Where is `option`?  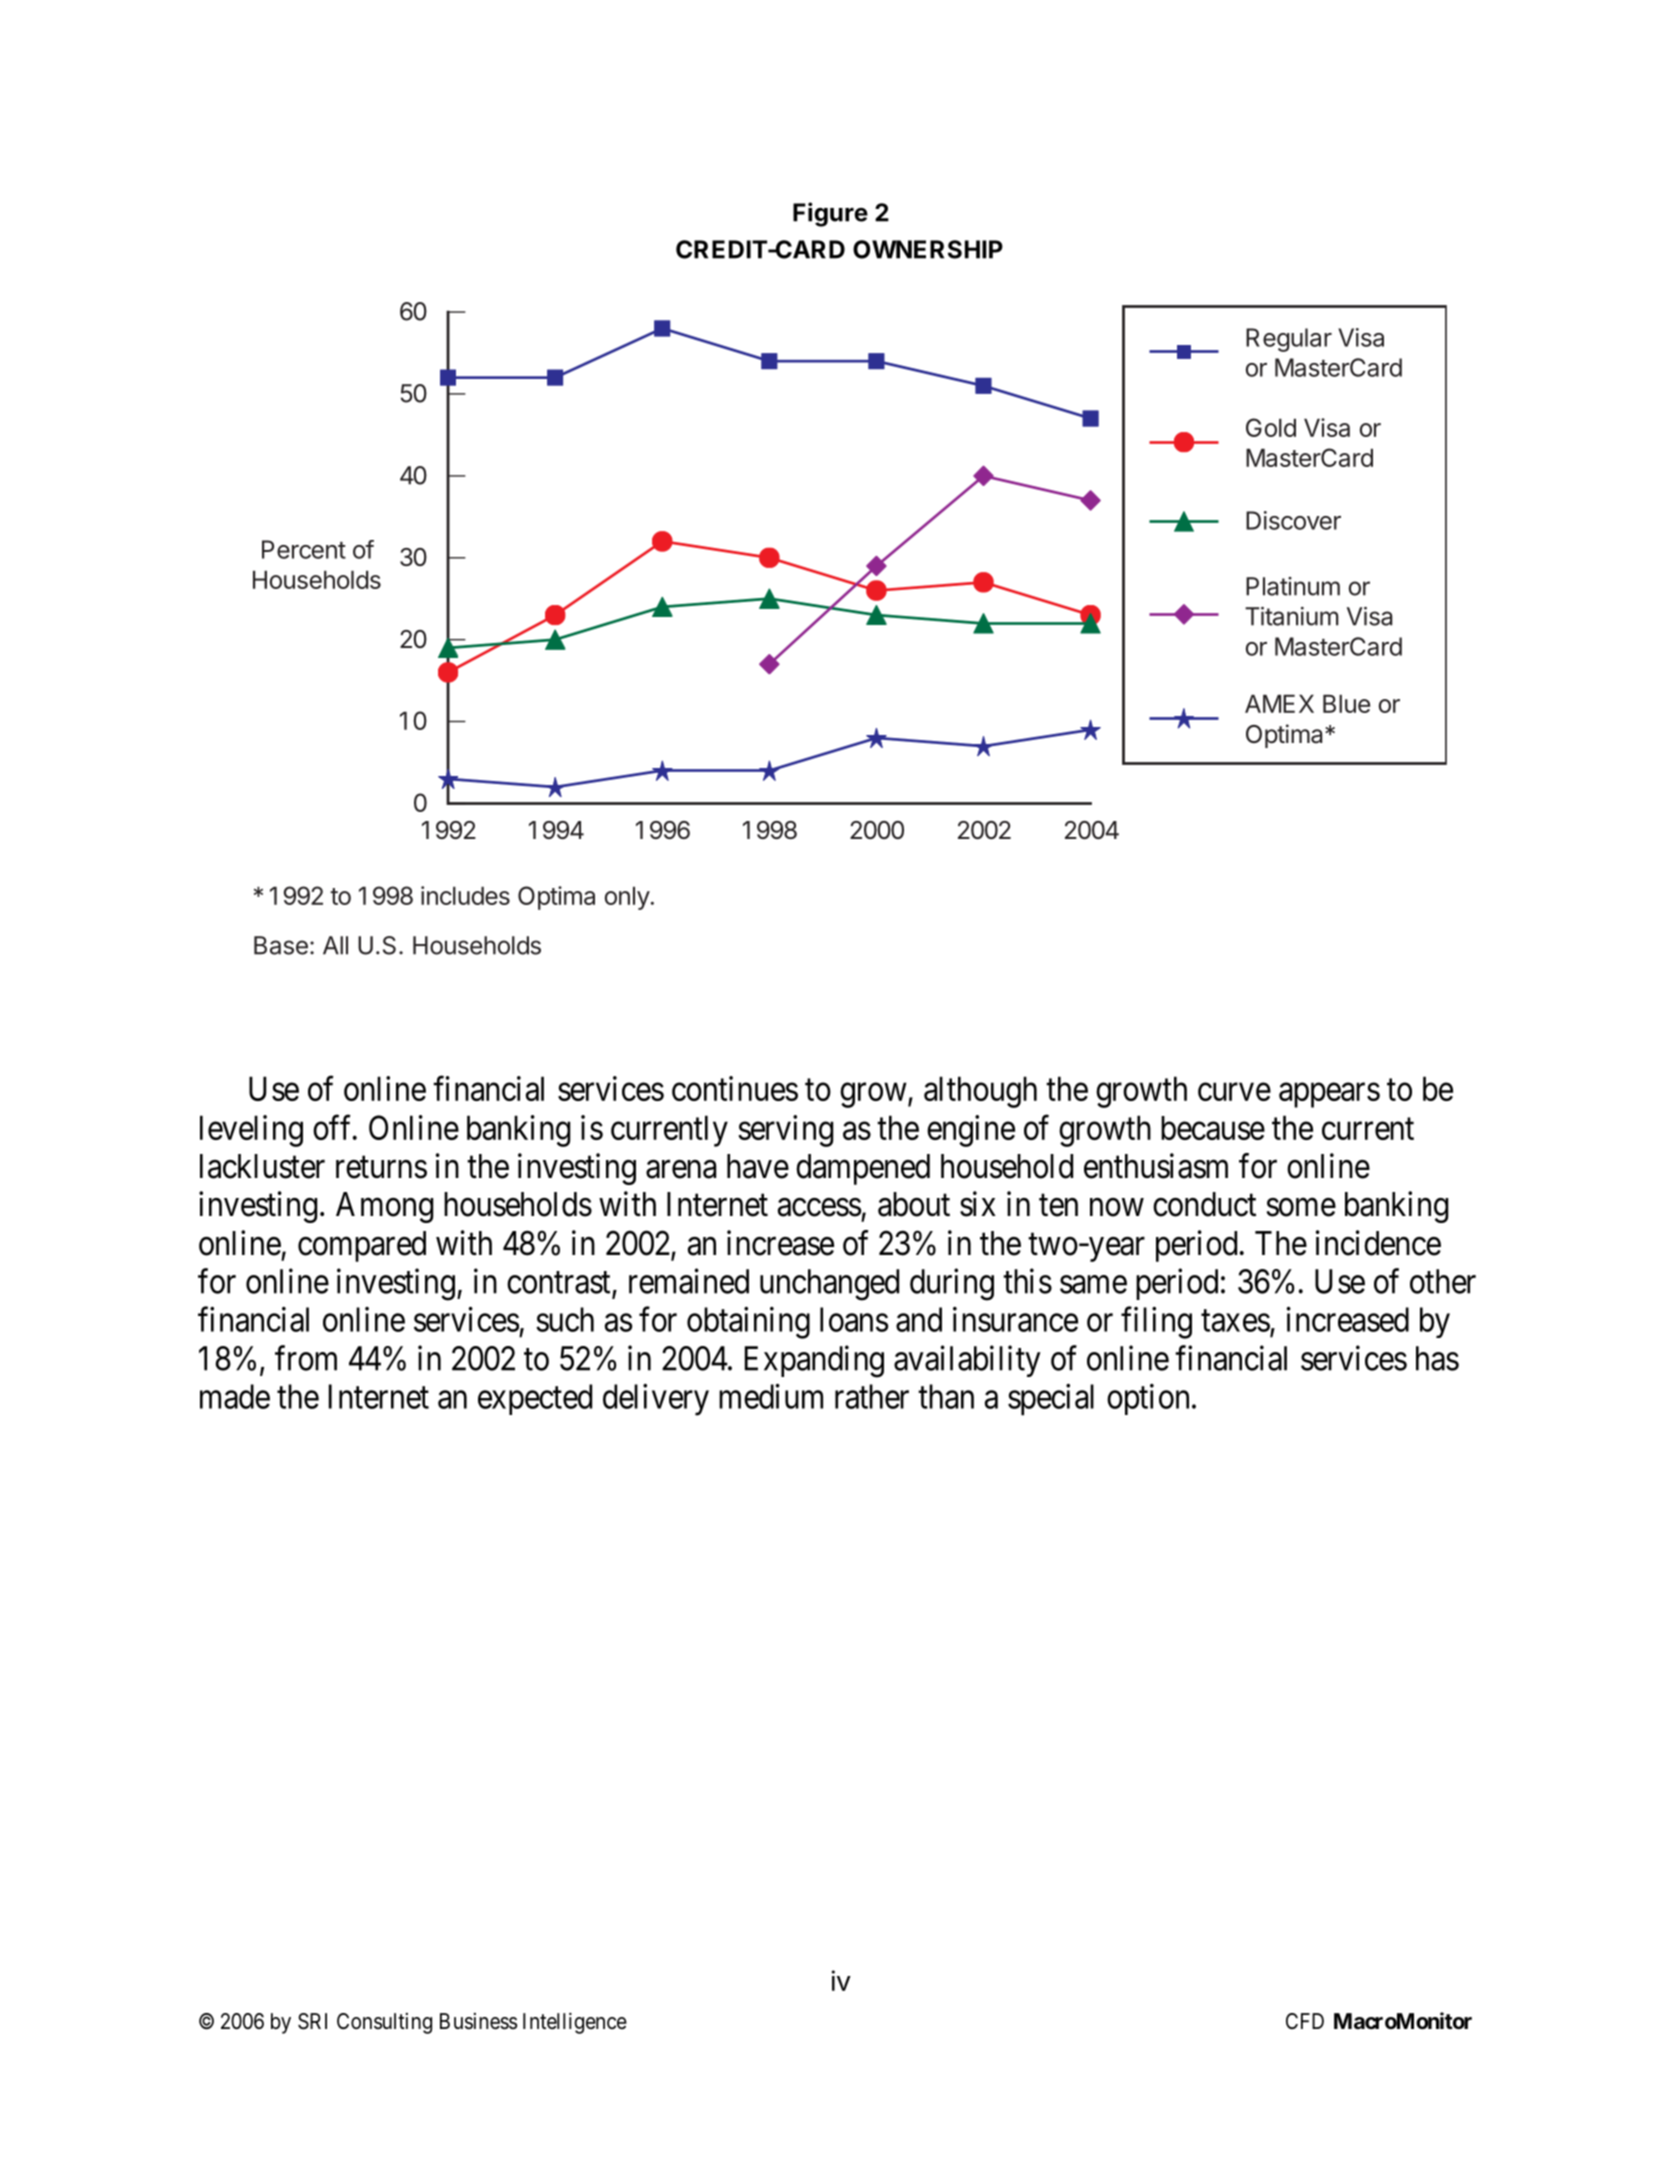
option is located at coordinates (1148, 1399).
